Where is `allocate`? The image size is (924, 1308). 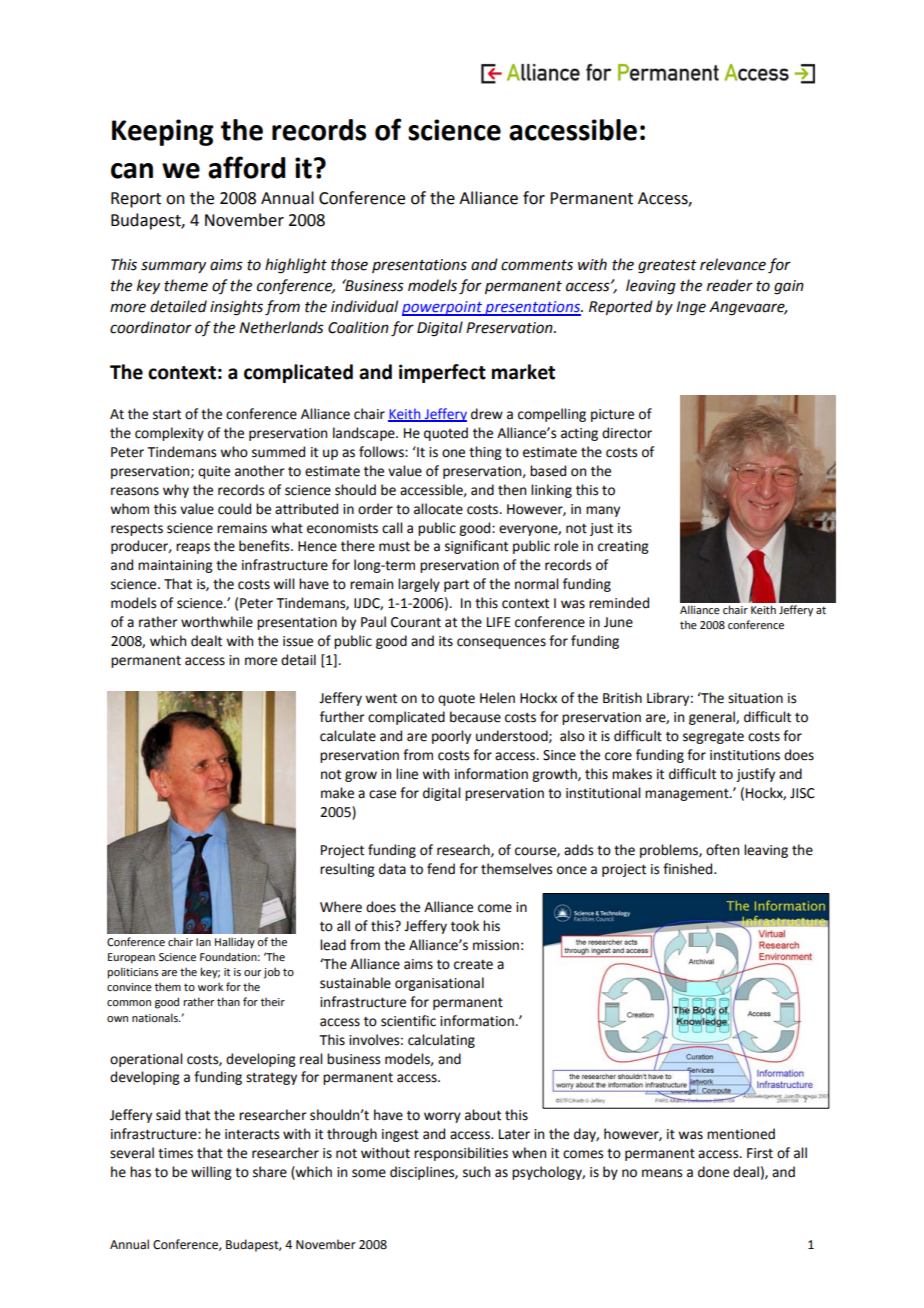 allocate is located at coordinates (438, 509).
